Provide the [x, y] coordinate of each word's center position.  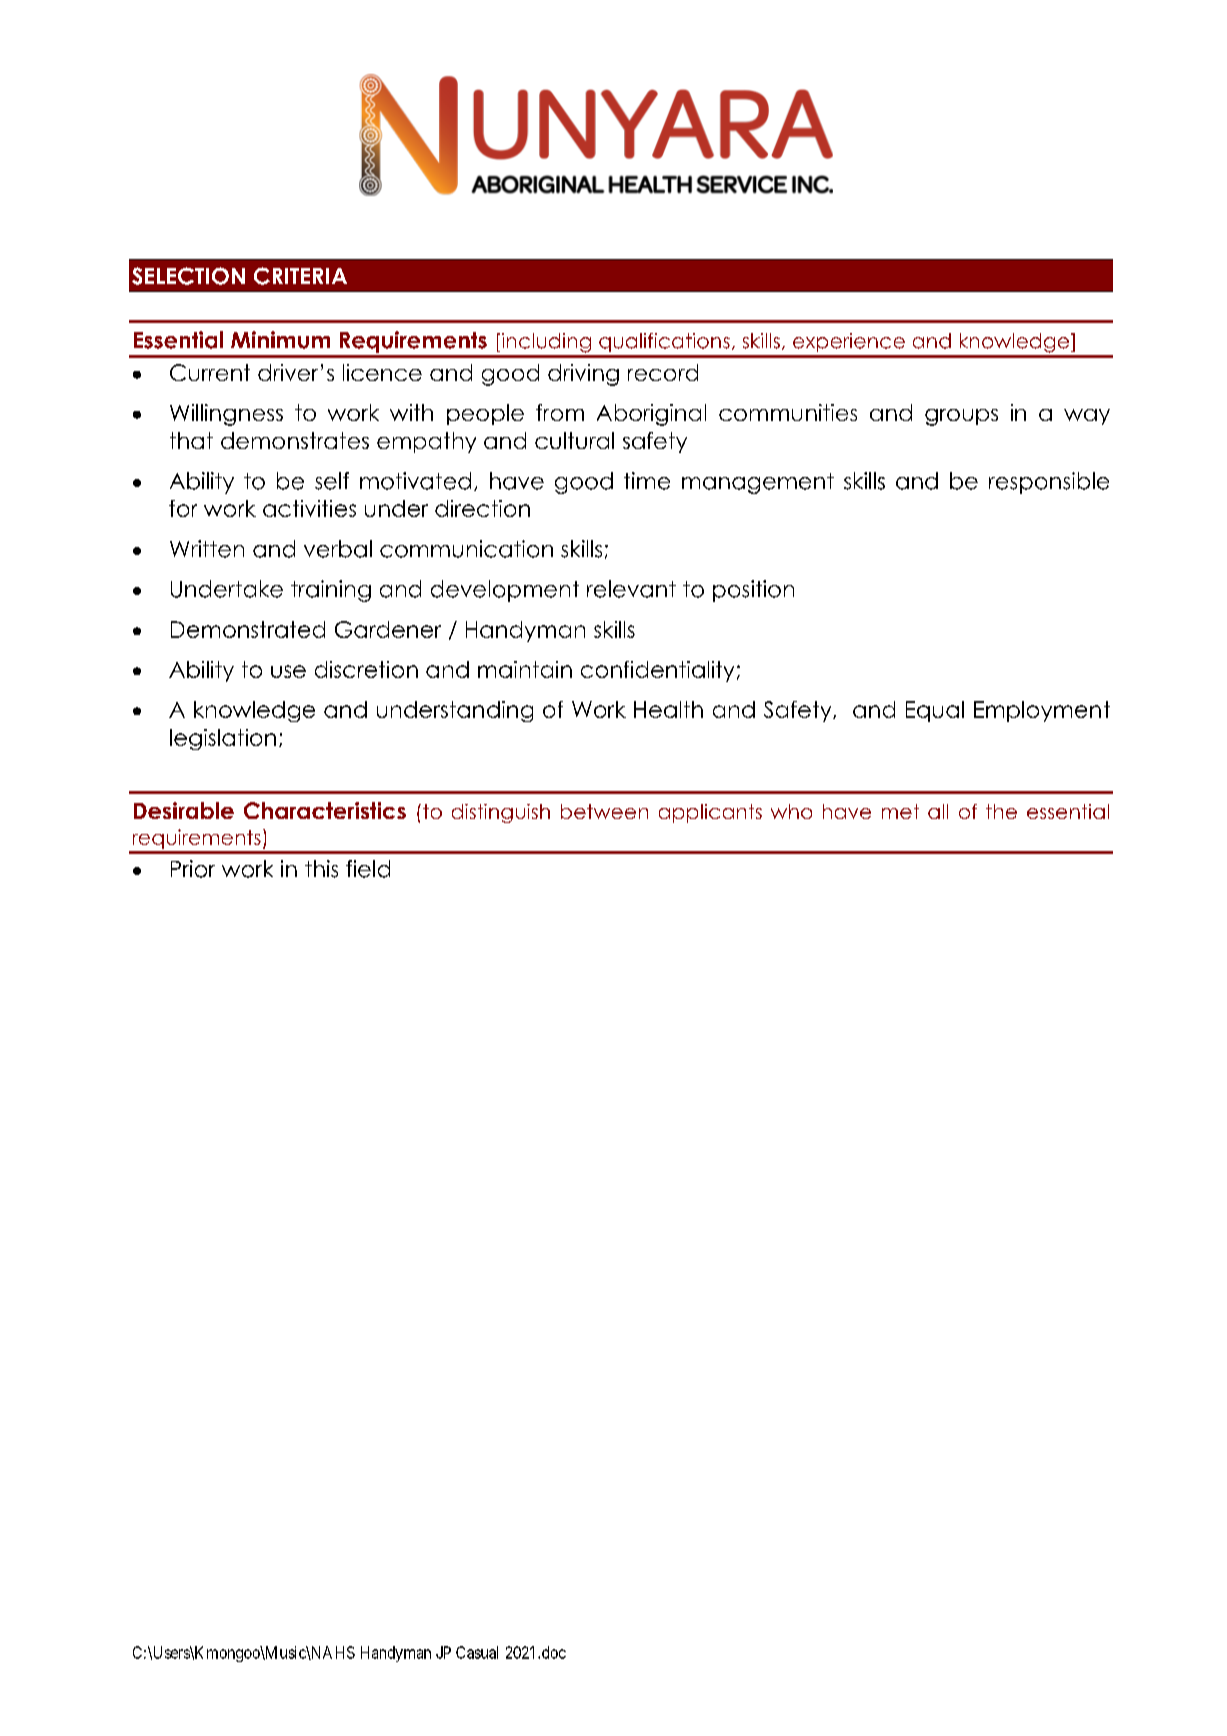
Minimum [280, 340]
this [321, 869]
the [1001, 811]
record [663, 372]
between [604, 811]
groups [961, 417]
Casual [477, 1652]
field [368, 869]
